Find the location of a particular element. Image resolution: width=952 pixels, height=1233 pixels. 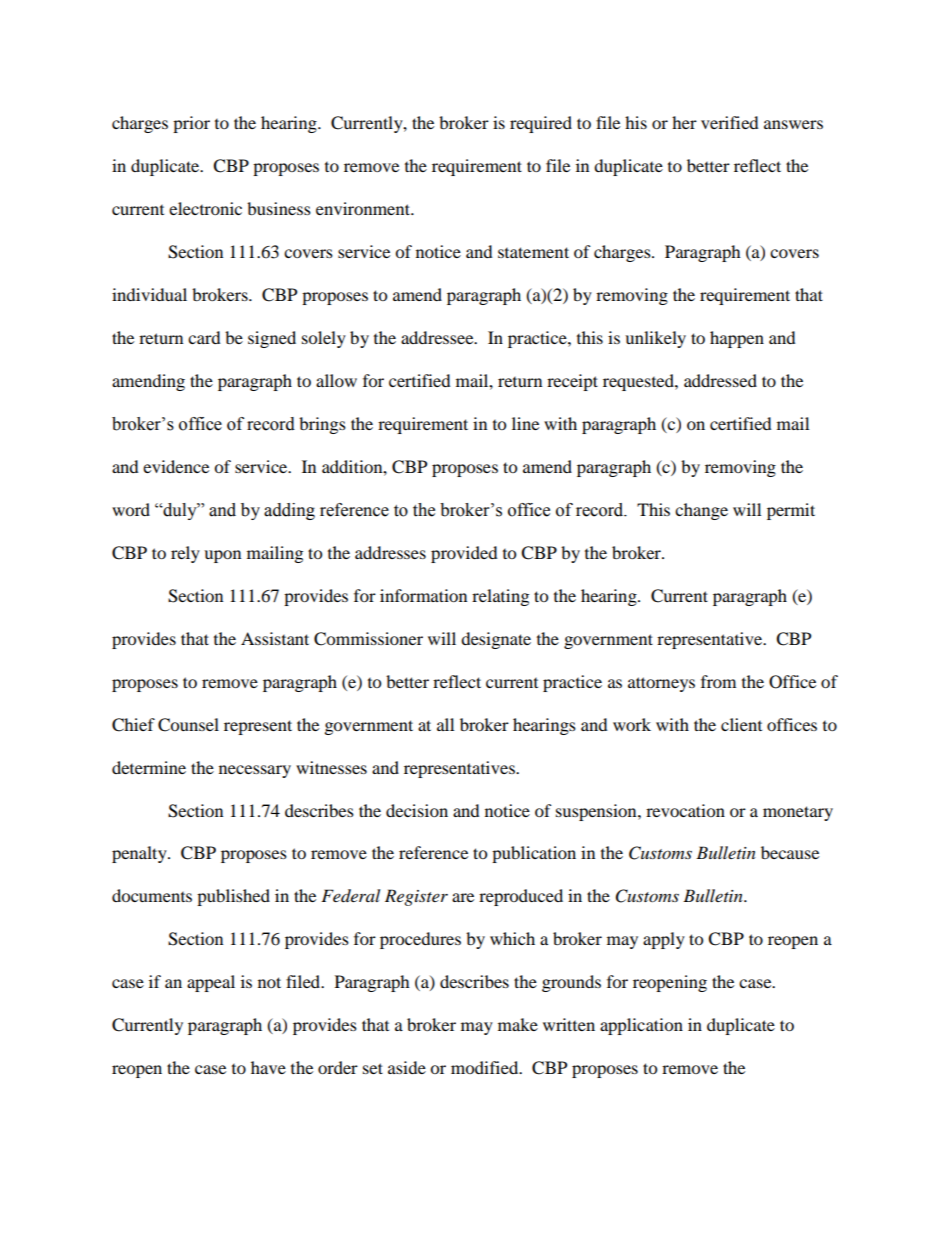

have is located at coordinates (268, 1067).
